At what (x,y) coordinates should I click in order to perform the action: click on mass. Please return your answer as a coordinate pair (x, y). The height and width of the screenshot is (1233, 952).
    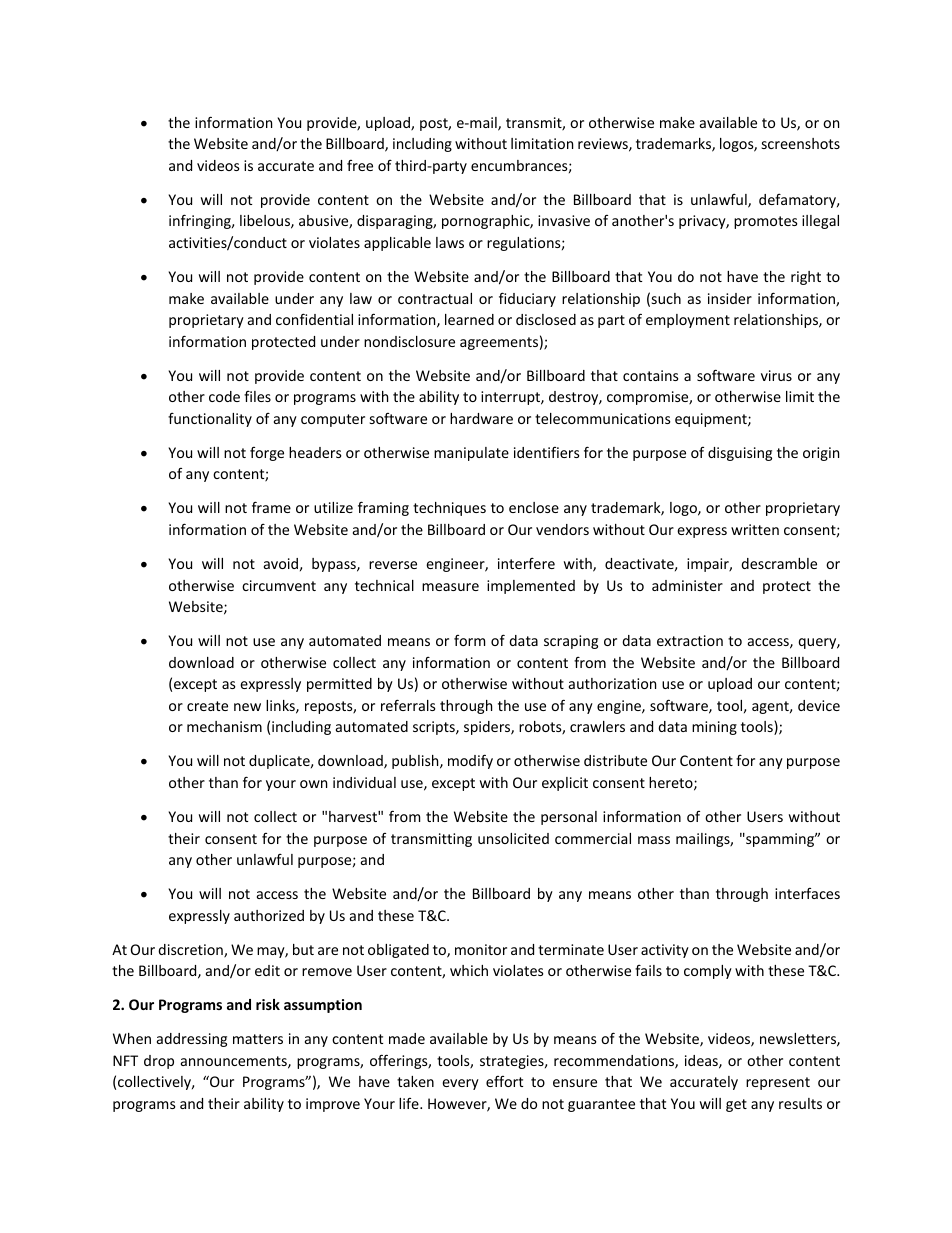
    Looking at the image, I should click on (654, 840).
